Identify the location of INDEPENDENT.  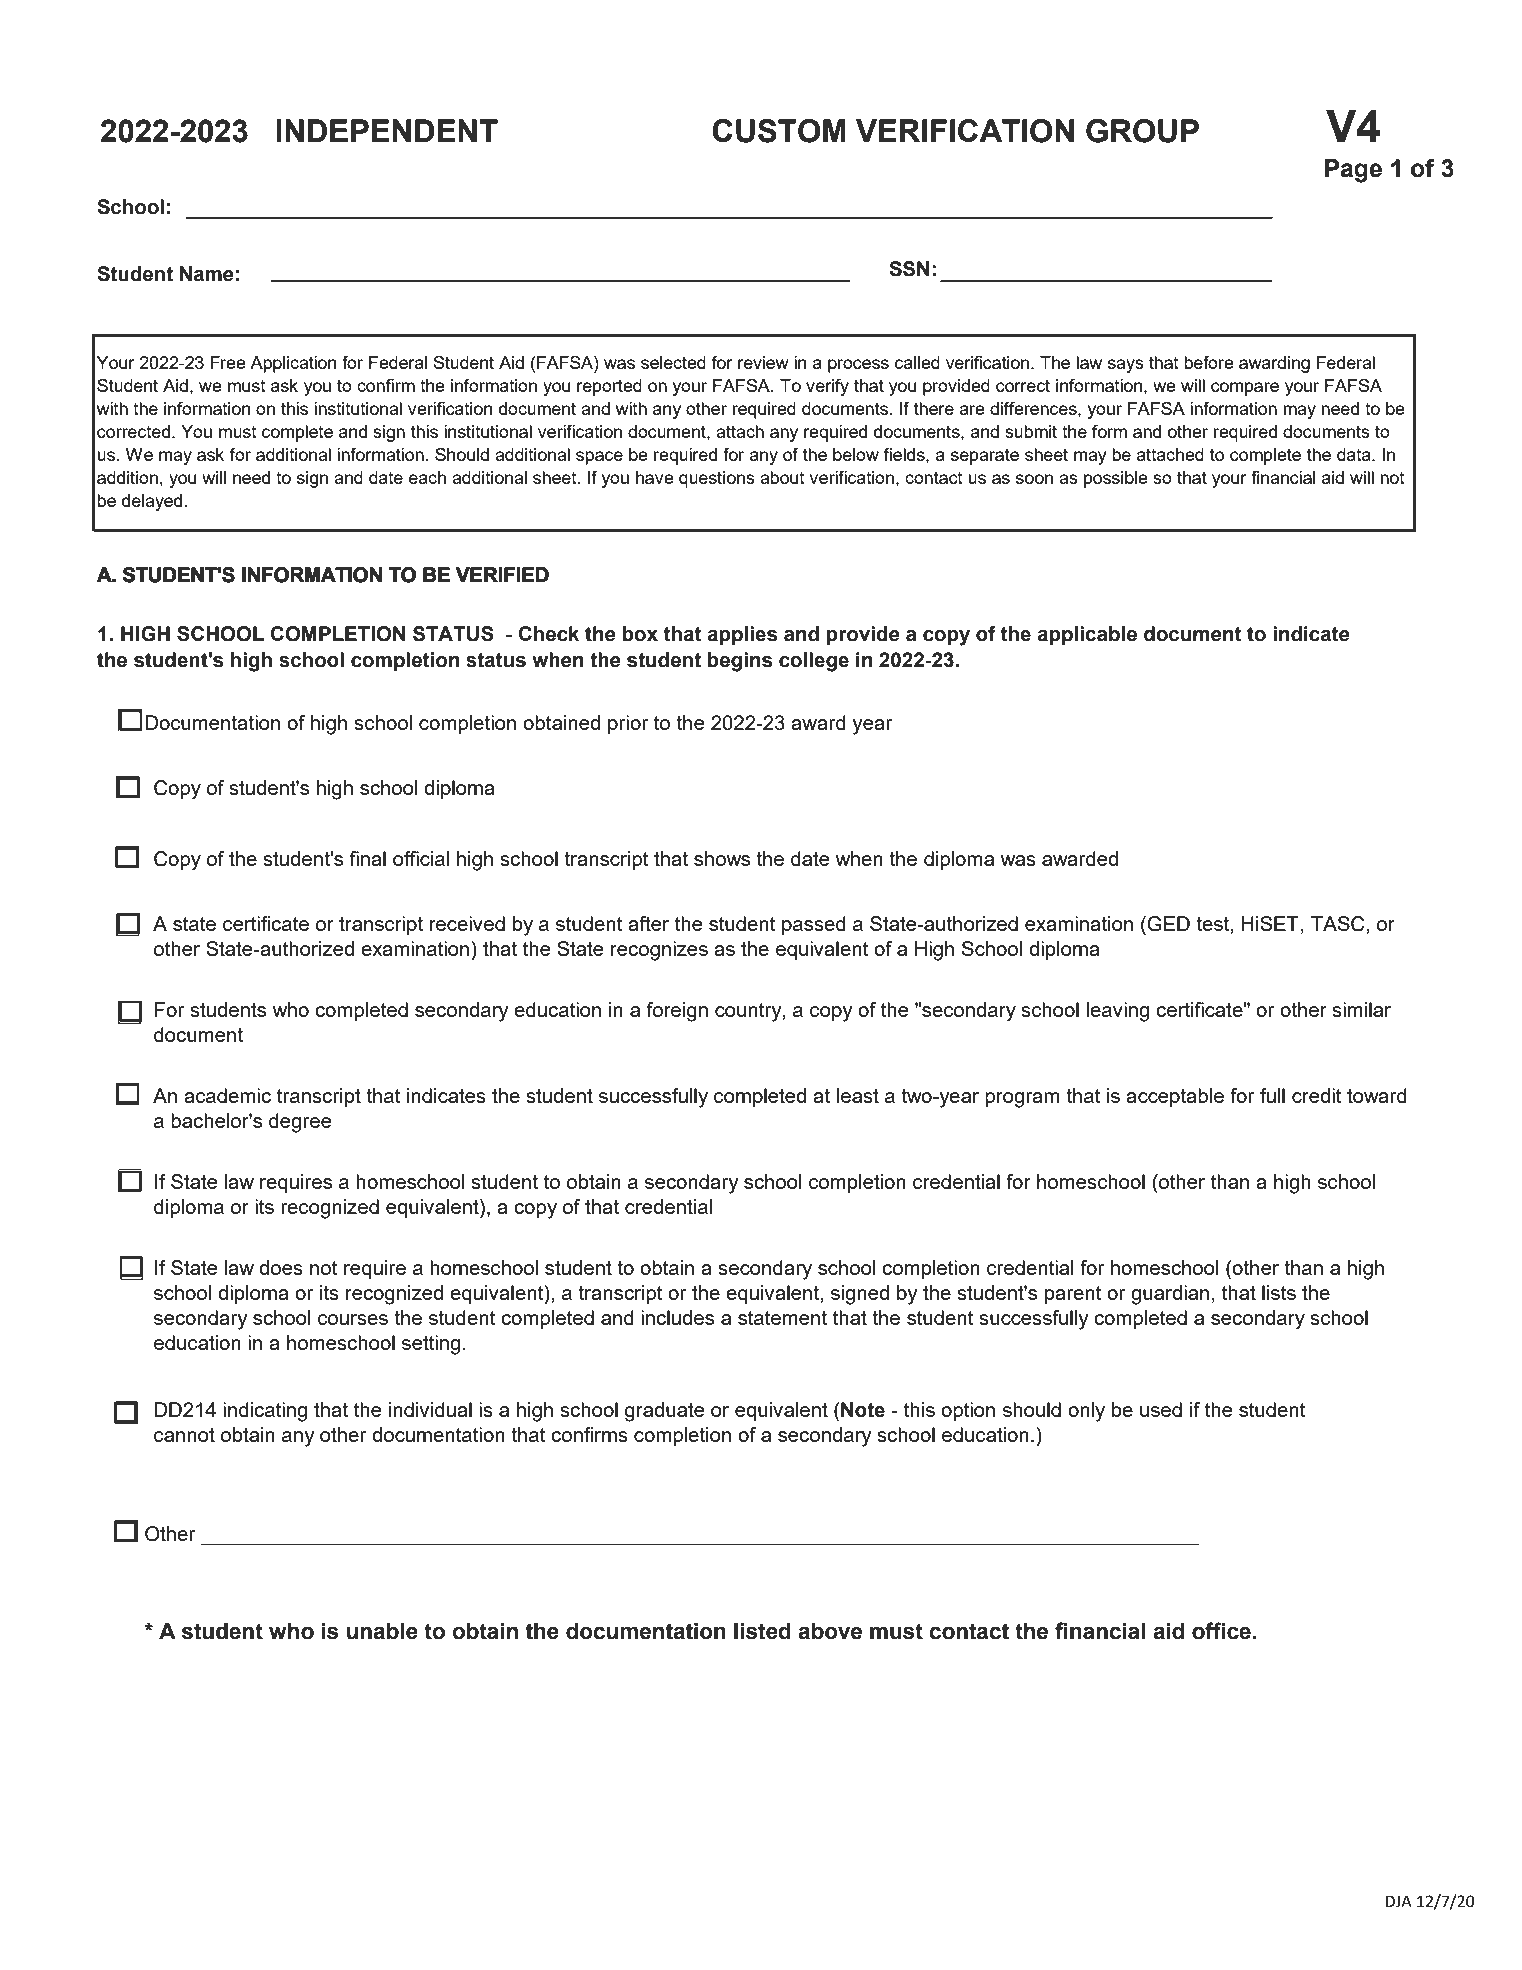
(387, 130).
